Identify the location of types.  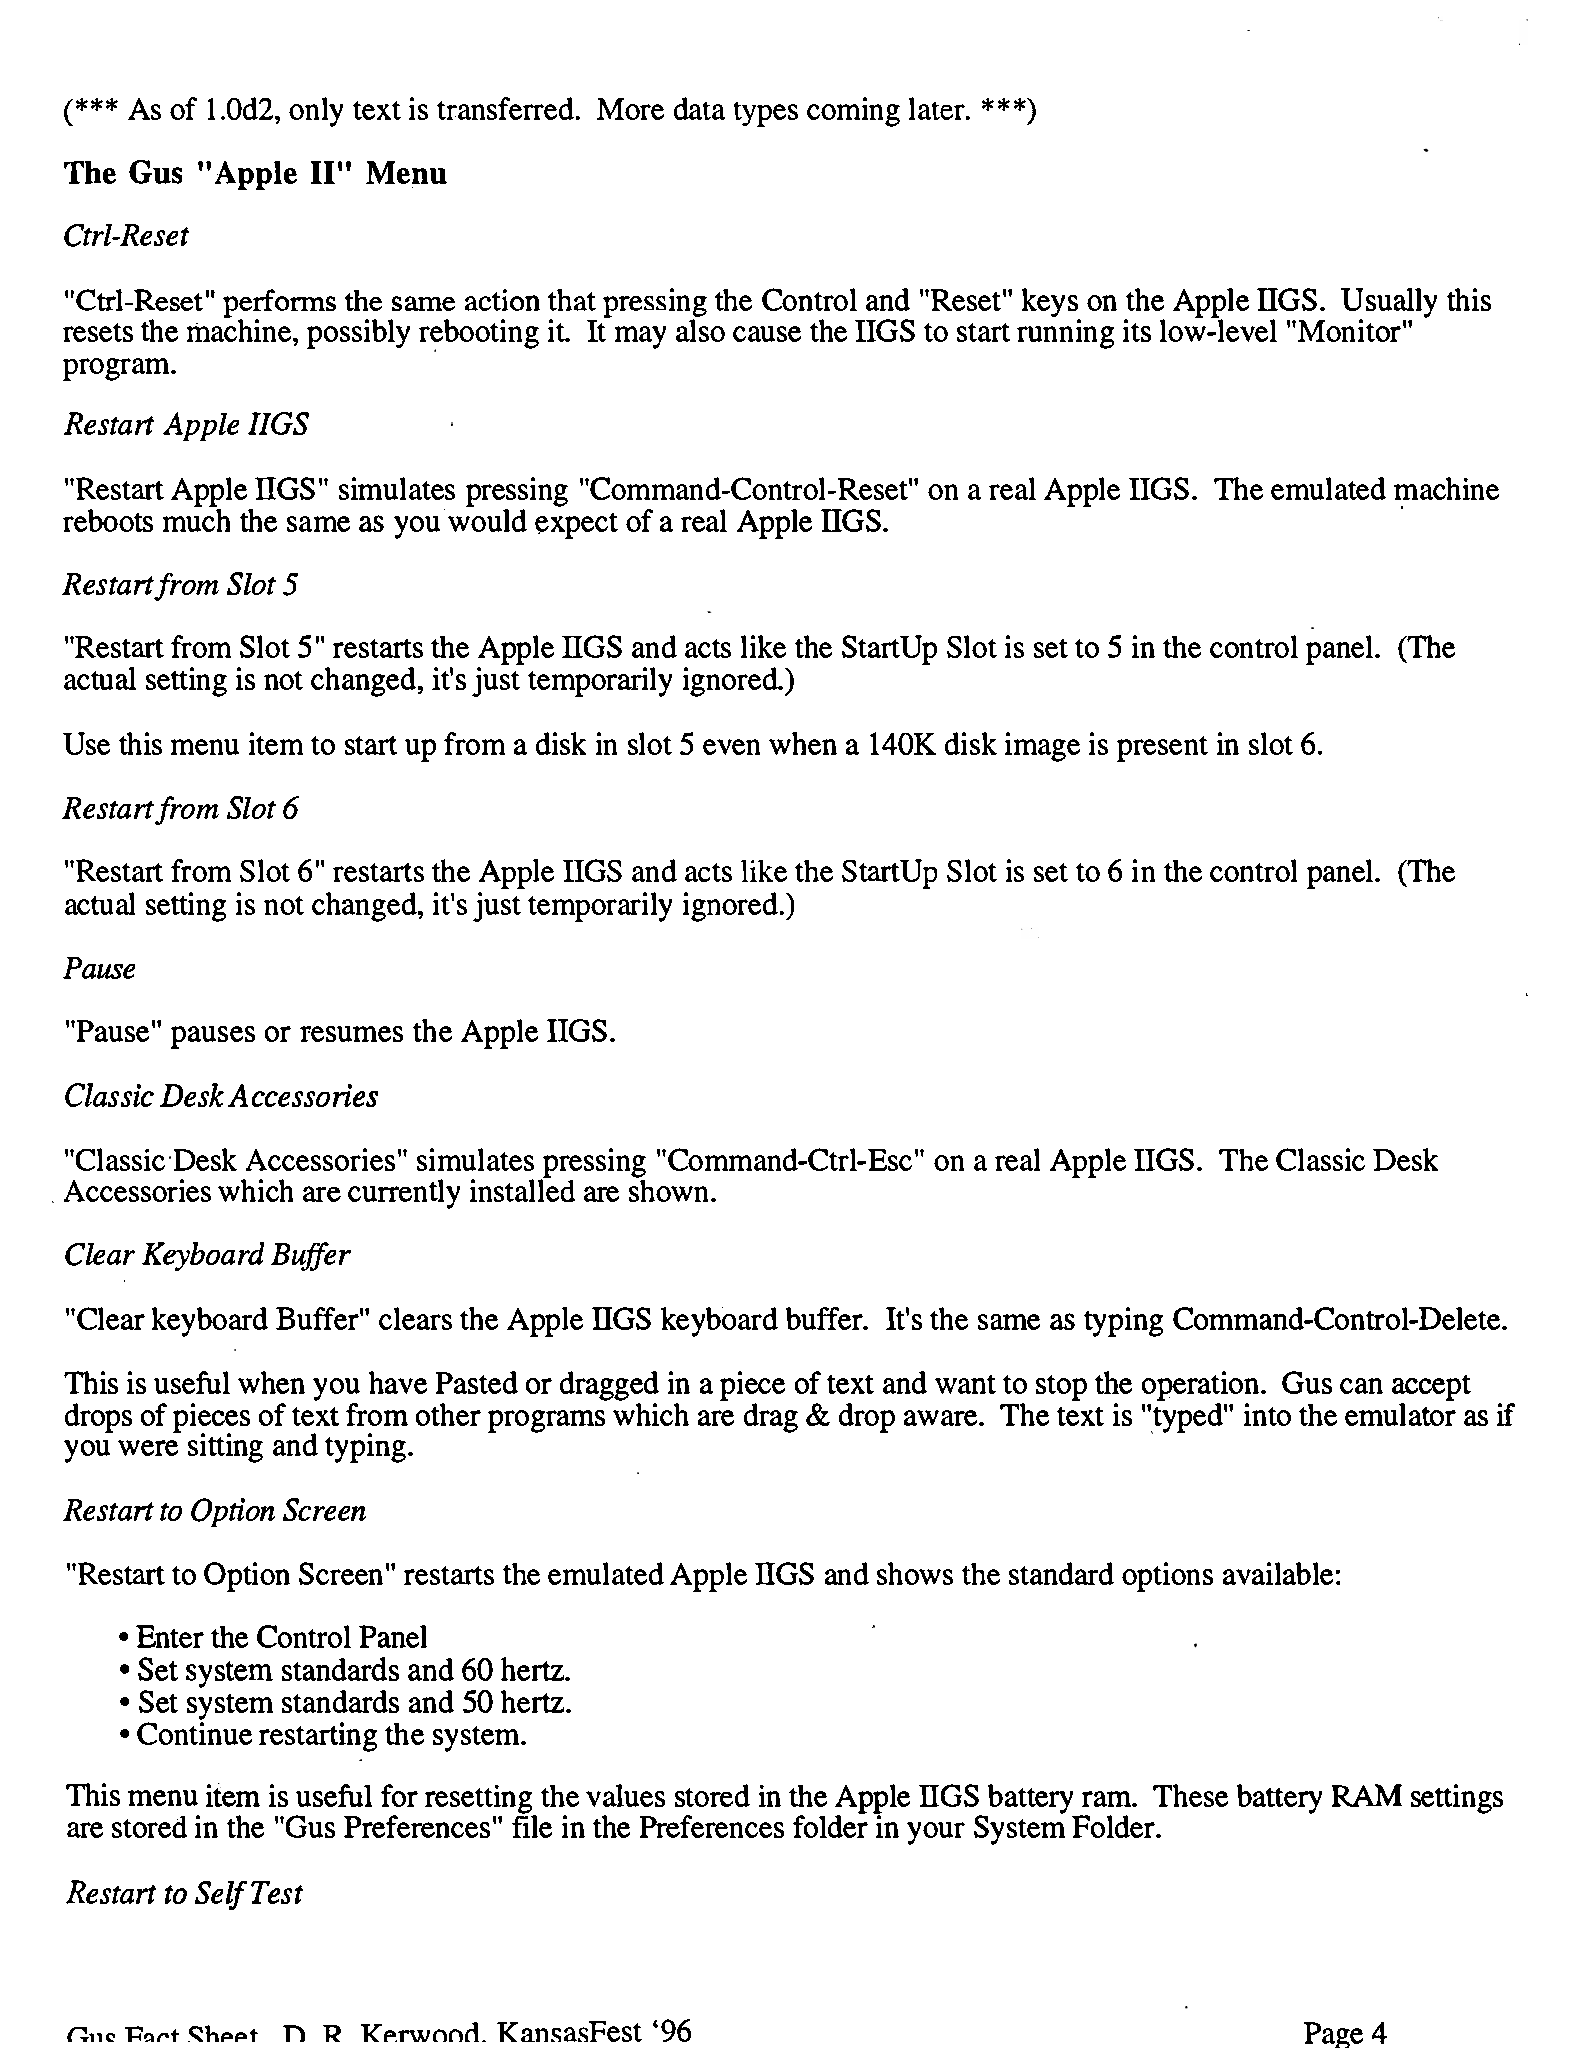
(766, 114).
